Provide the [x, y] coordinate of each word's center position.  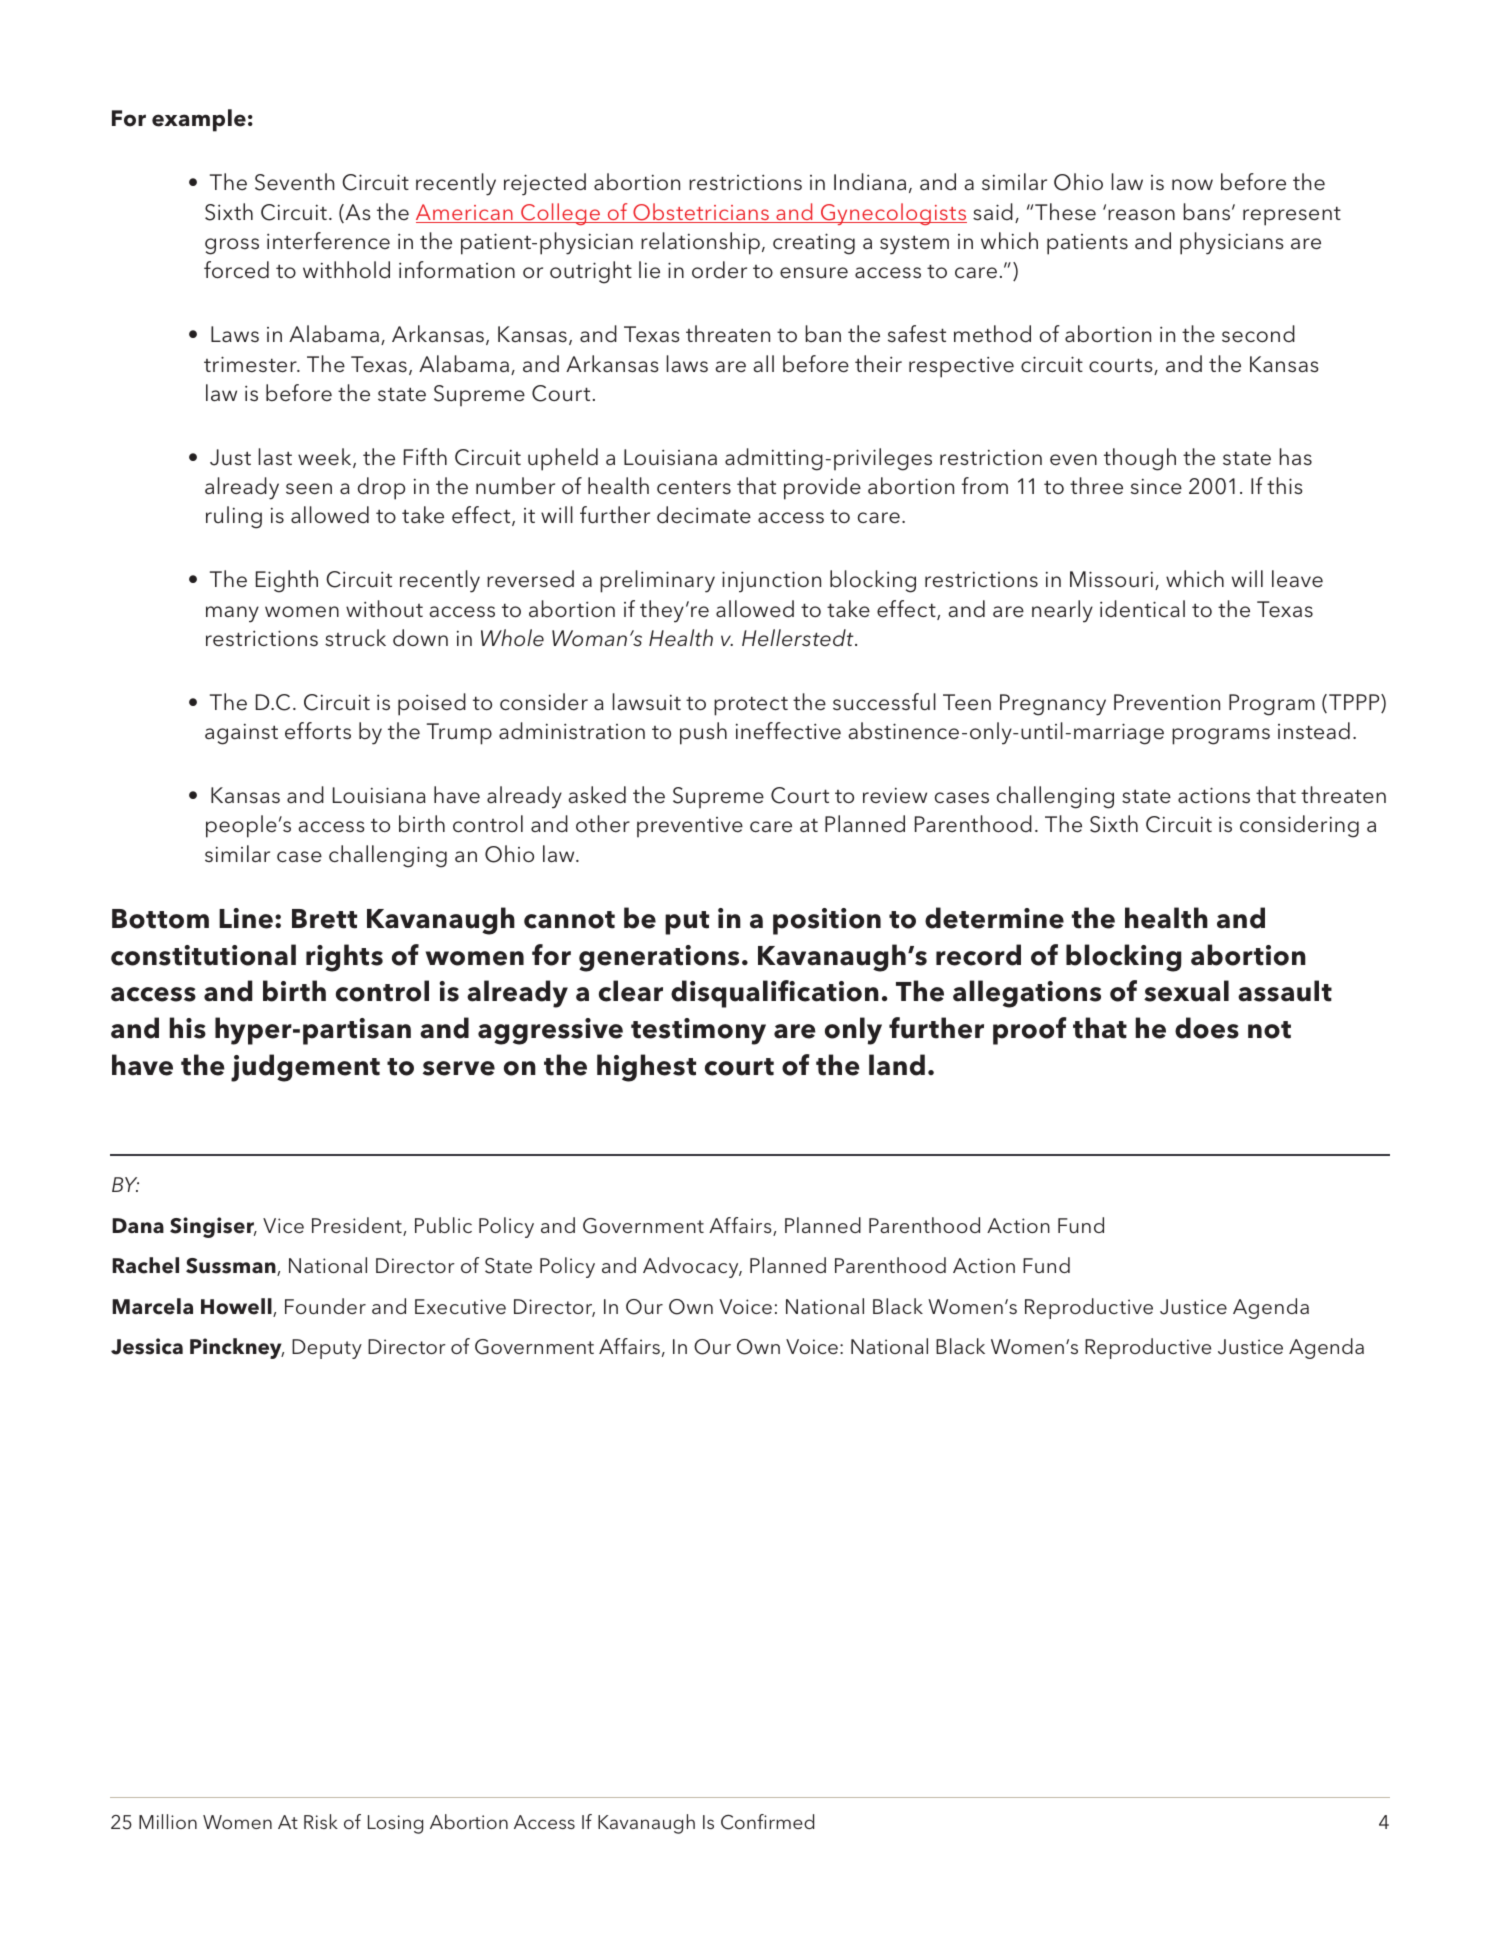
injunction [771, 582]
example [199, 120]
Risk [321, 1821]
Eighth [287, 581]
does [1207, 1028]
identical [1142, 609]
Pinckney [237, 1348]
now [1192, 184]
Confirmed [767, 1822]
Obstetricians [701, 213]
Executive [460, 1306]
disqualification [775, 994]
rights [344, 958]
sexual [1186, 991]
